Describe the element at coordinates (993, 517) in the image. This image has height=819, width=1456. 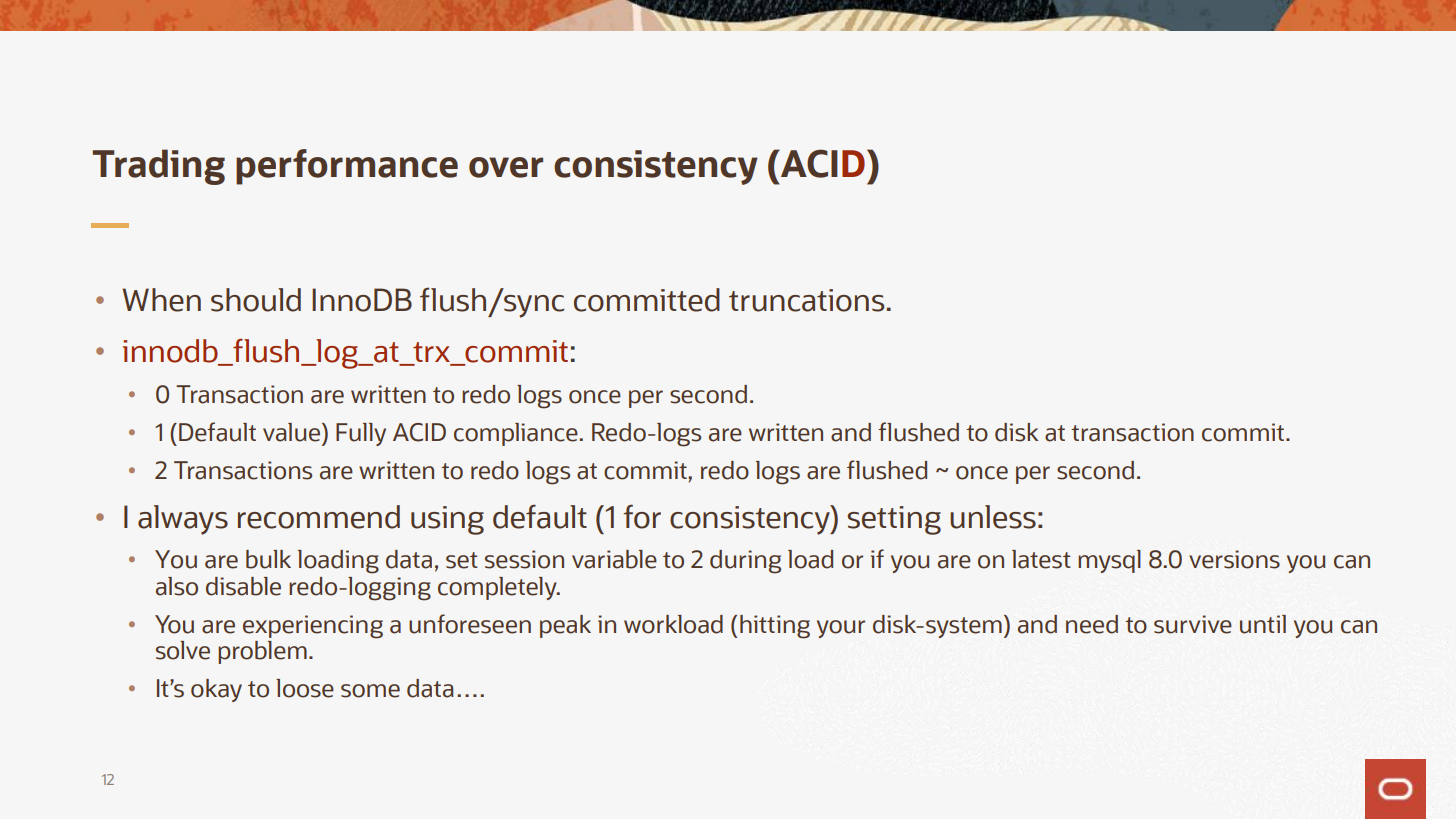
I see `unless` at that location.
